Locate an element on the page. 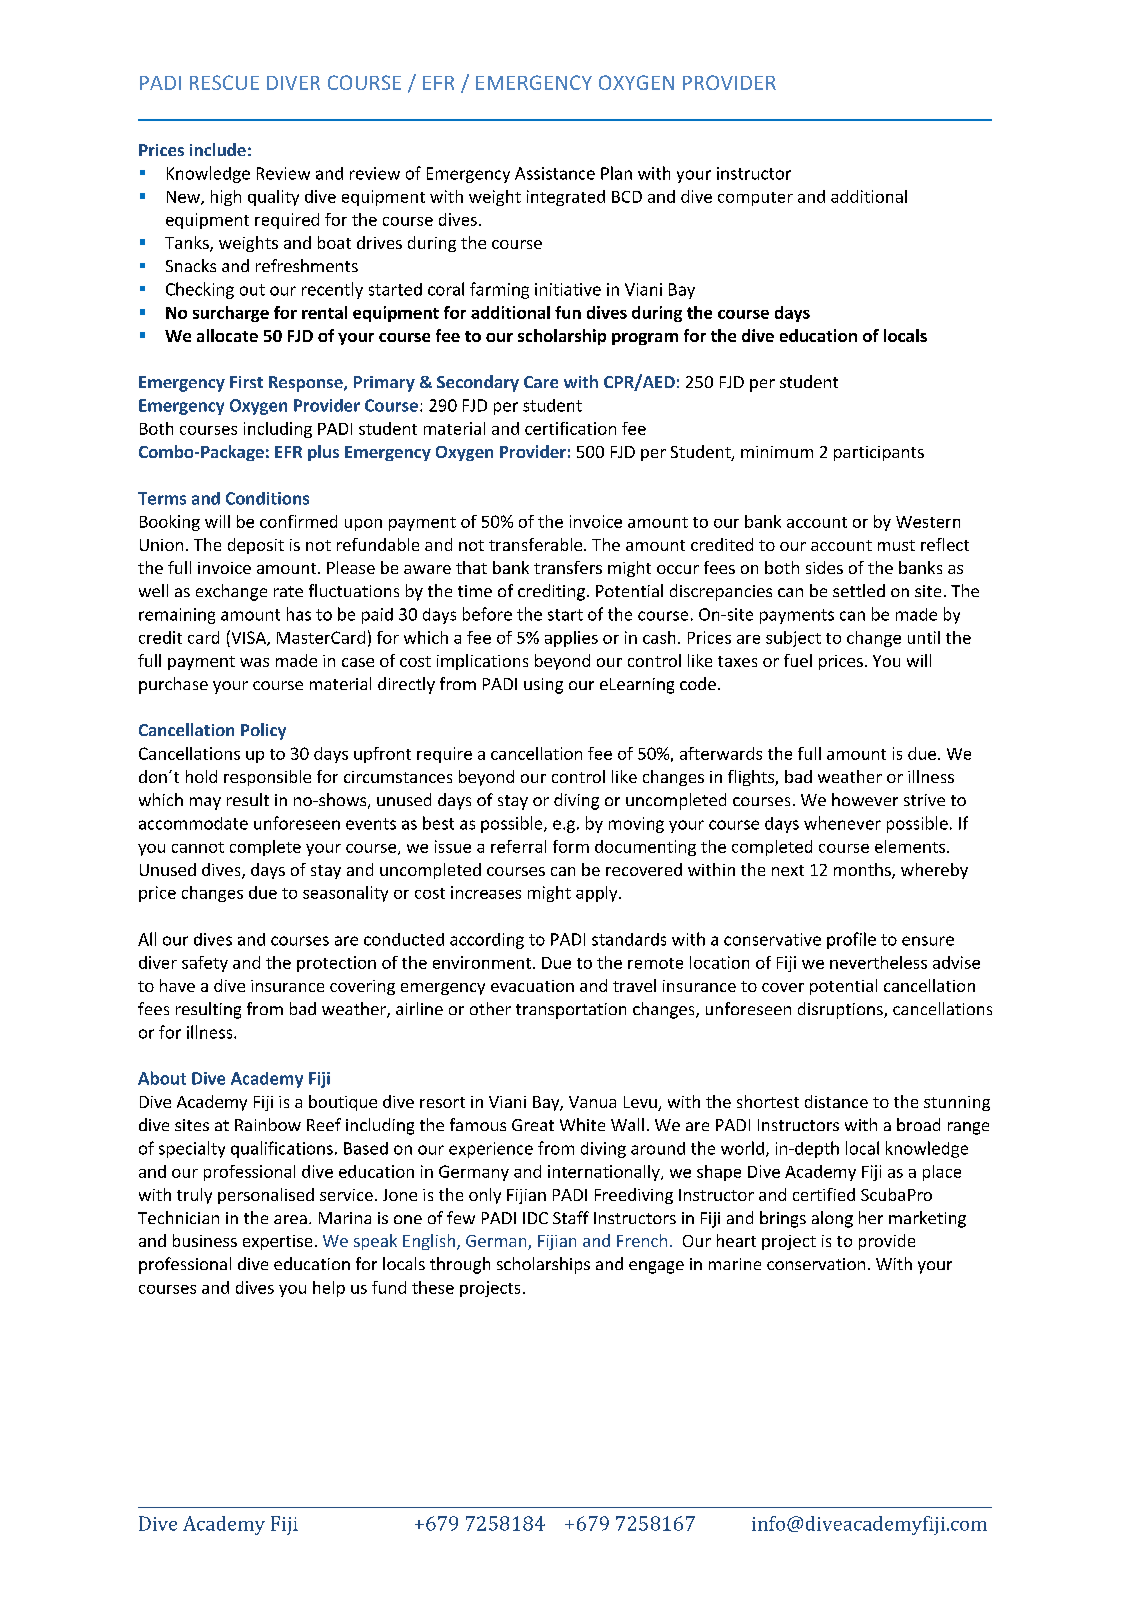 Image resolution: width=1132 pixels, height=1601 pixels. Assistance is located at coordinates (555, 173).
